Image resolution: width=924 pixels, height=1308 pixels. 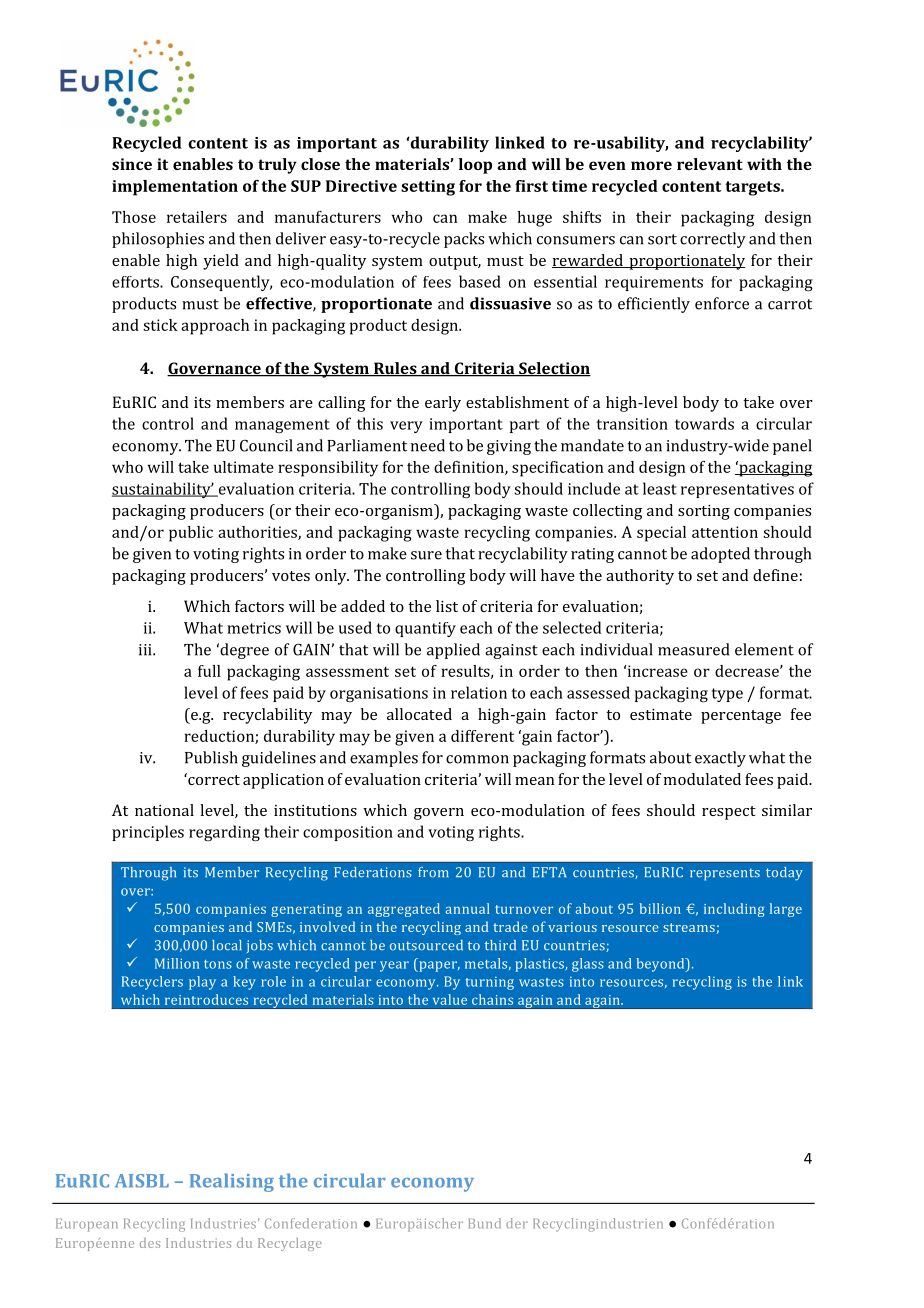 I want to click on outsourced, so click(x=426, y=945).
